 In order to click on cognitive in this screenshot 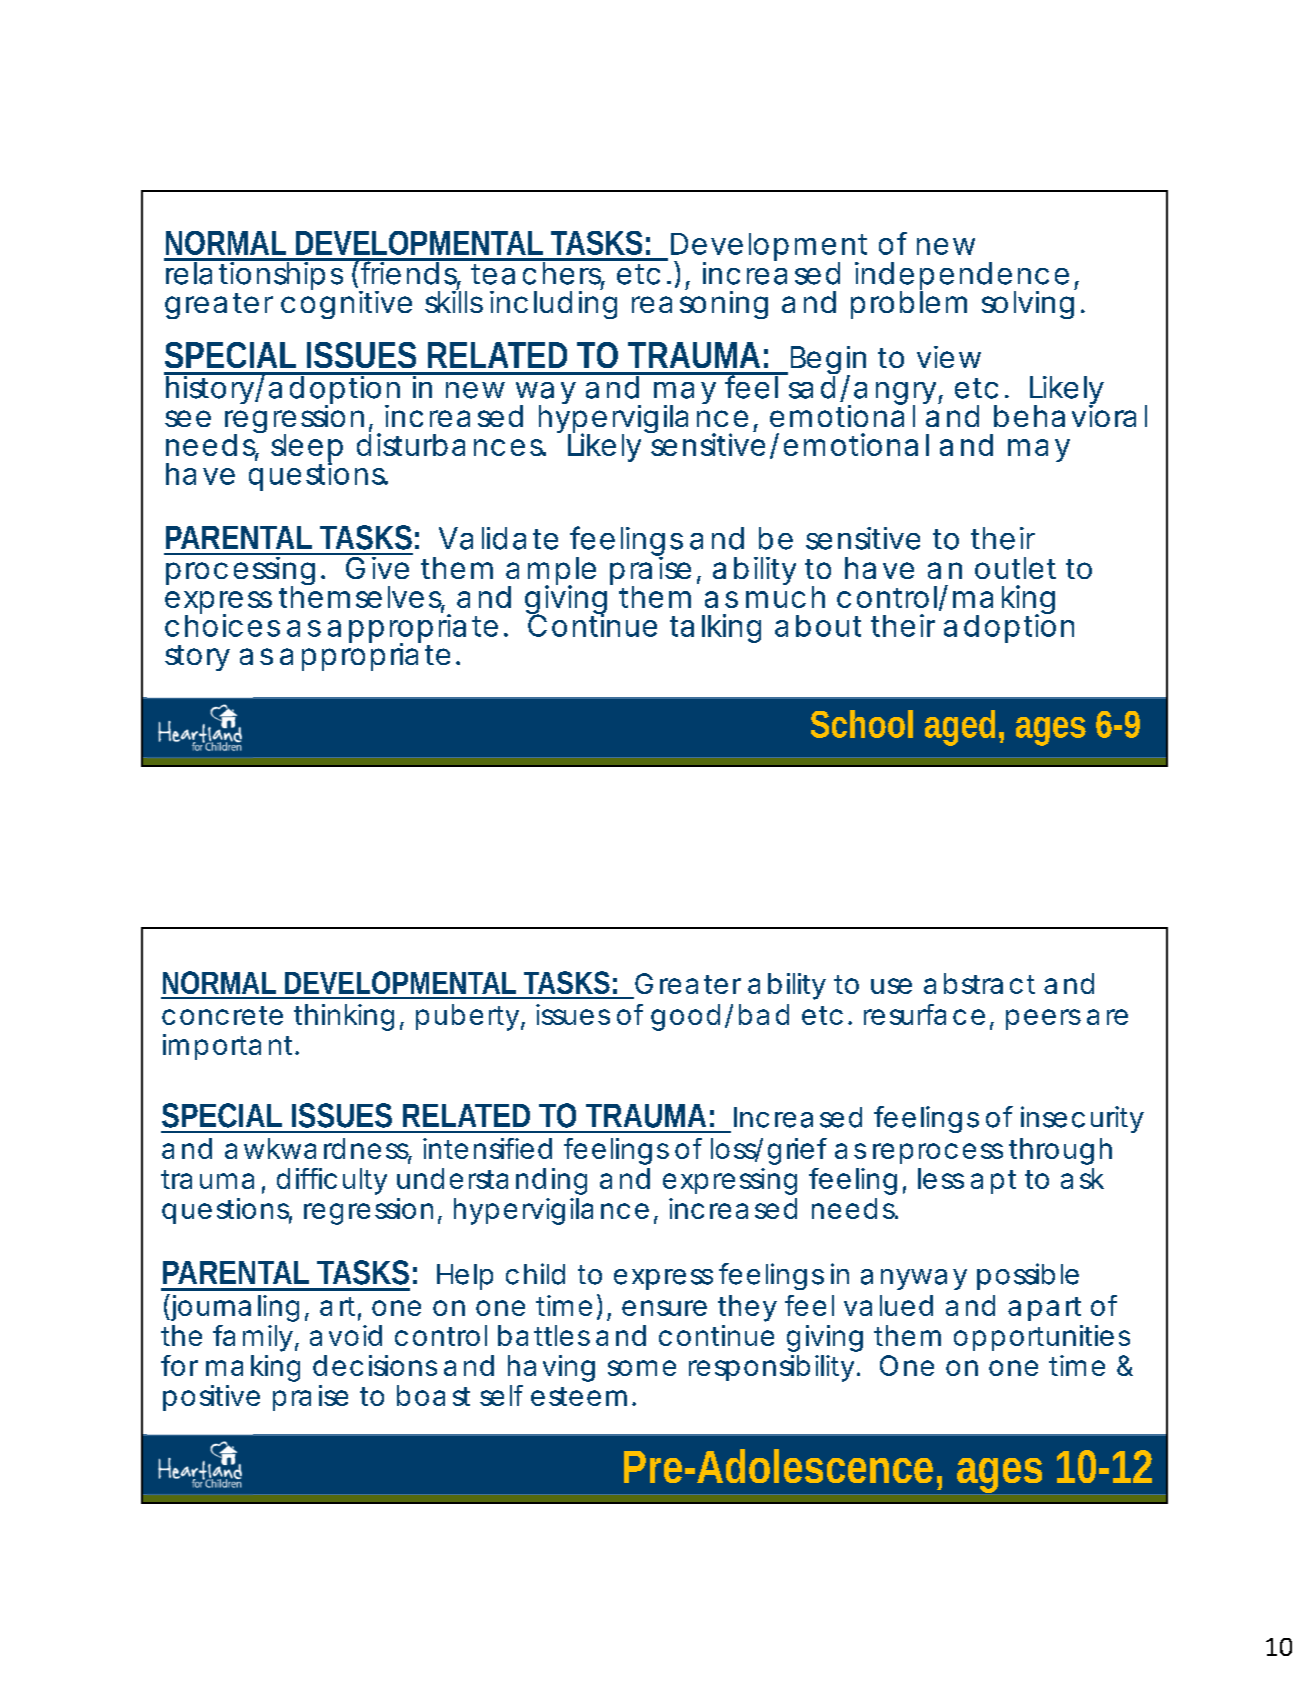, I will do `click(346, 304)`.
